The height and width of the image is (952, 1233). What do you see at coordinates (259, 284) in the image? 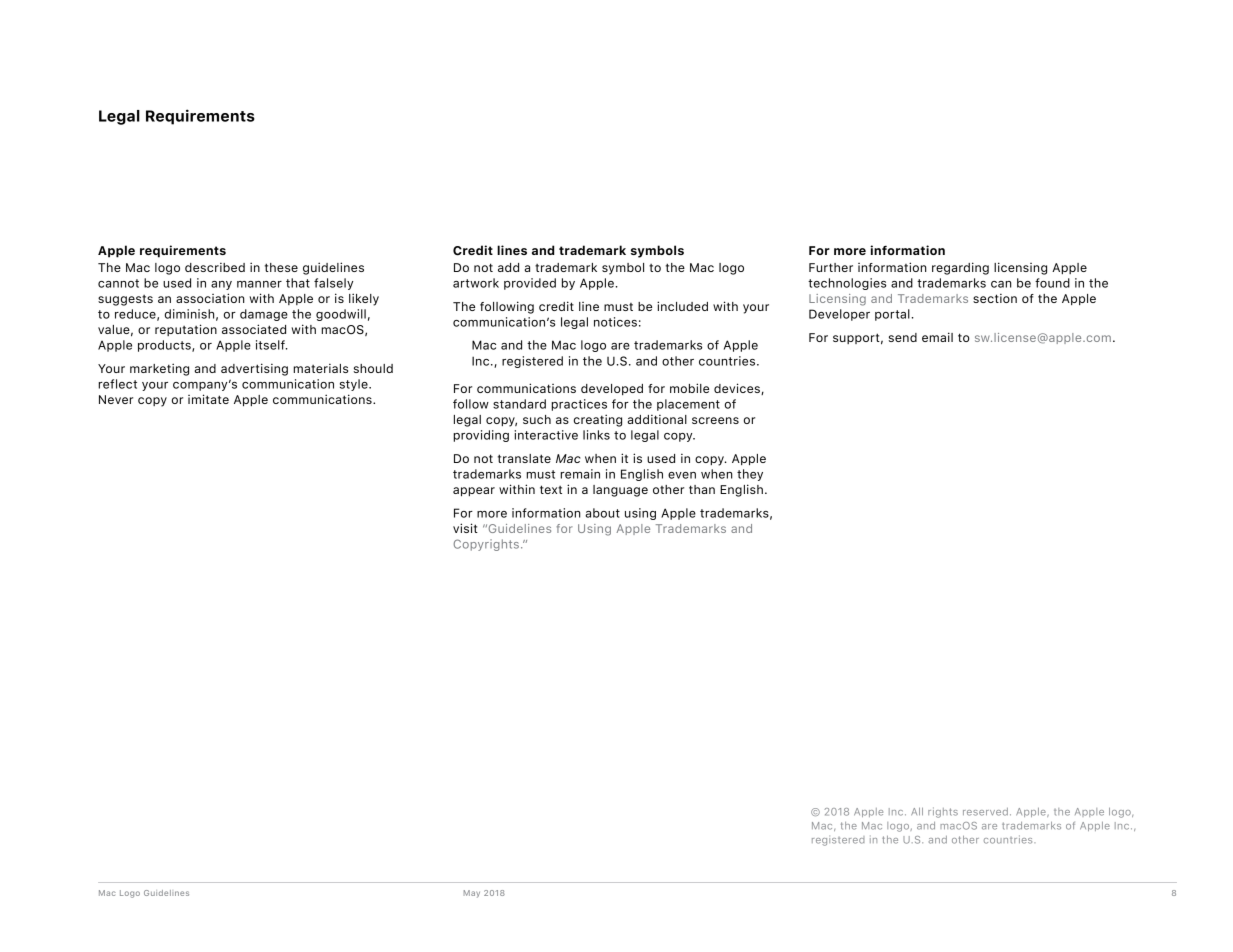
I see `manner` at bounding box center [259, 284].
